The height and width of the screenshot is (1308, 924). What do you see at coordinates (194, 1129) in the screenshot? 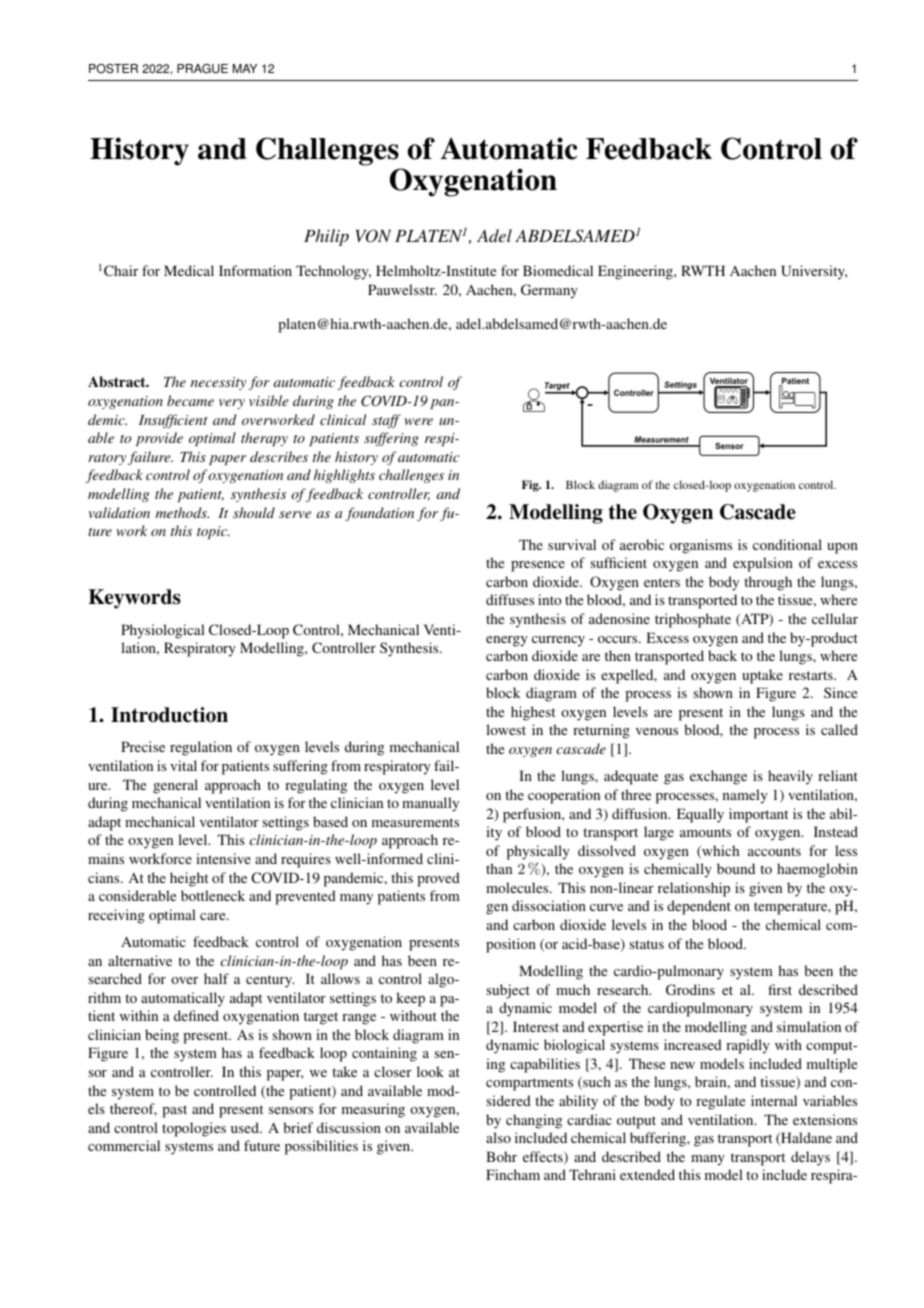
I see `topologies` at bounding box center [194, 1129].
